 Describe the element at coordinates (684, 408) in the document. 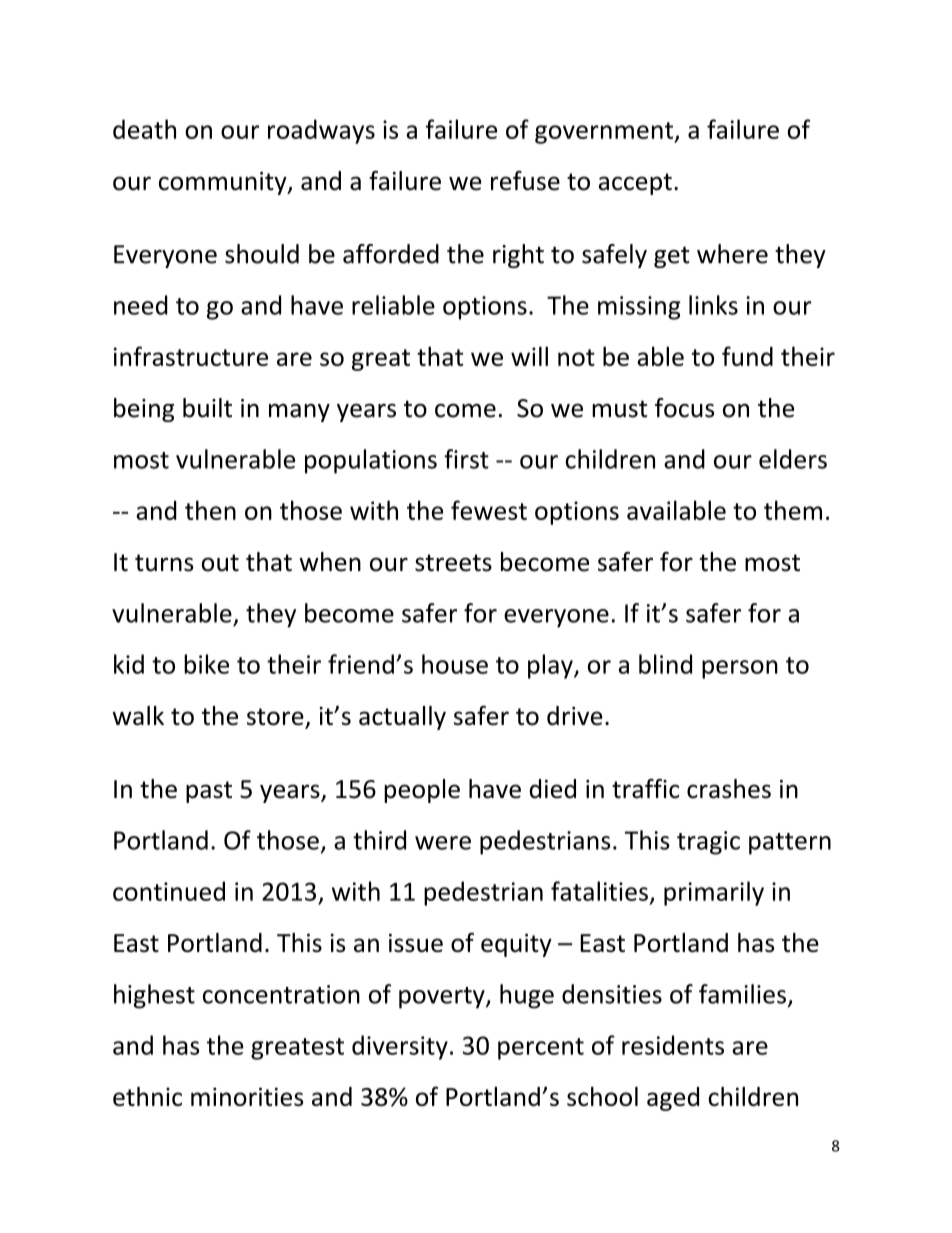

I see `focus` at that location.
